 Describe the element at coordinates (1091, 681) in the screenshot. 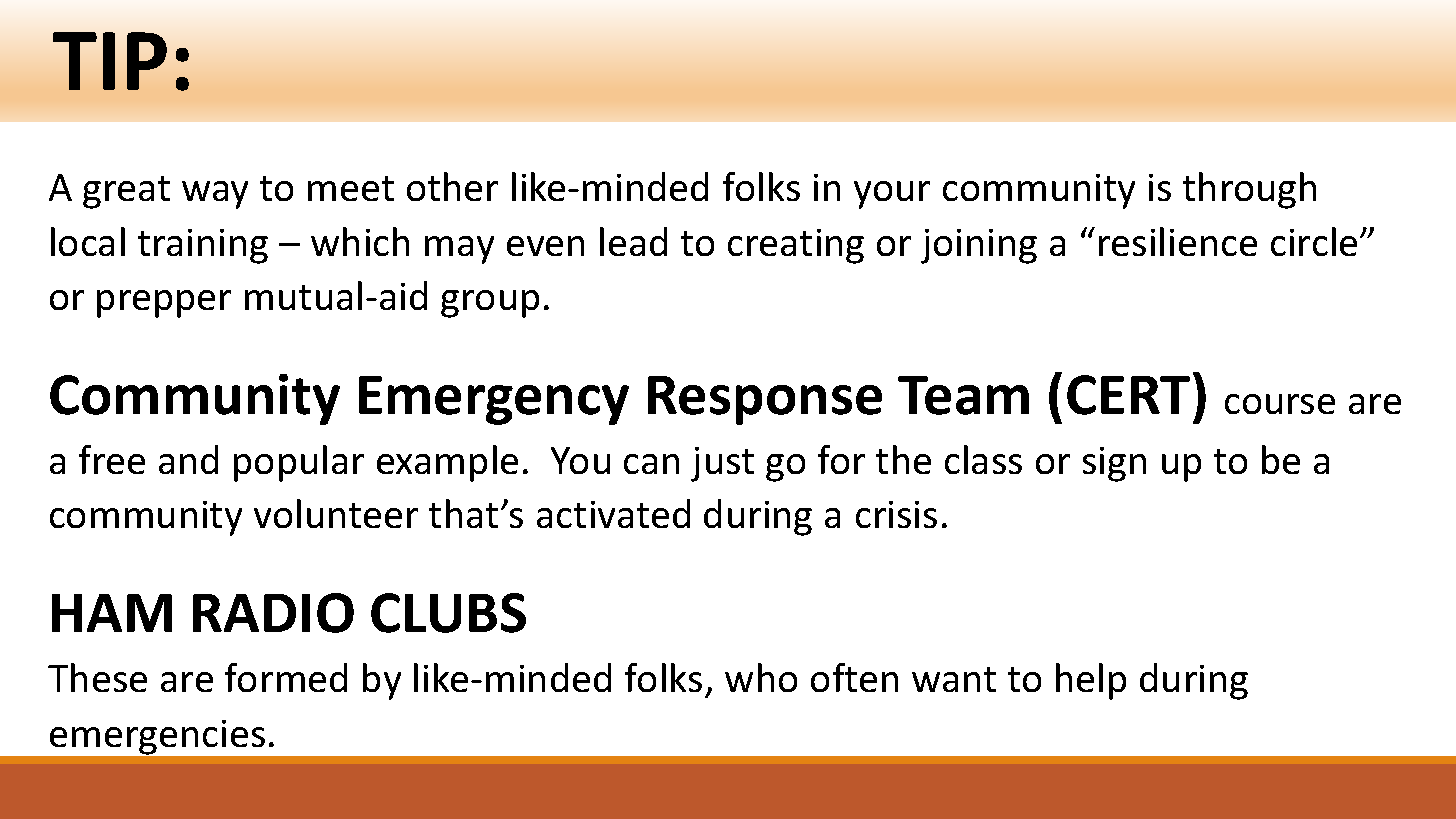

I see `help` at that location.
